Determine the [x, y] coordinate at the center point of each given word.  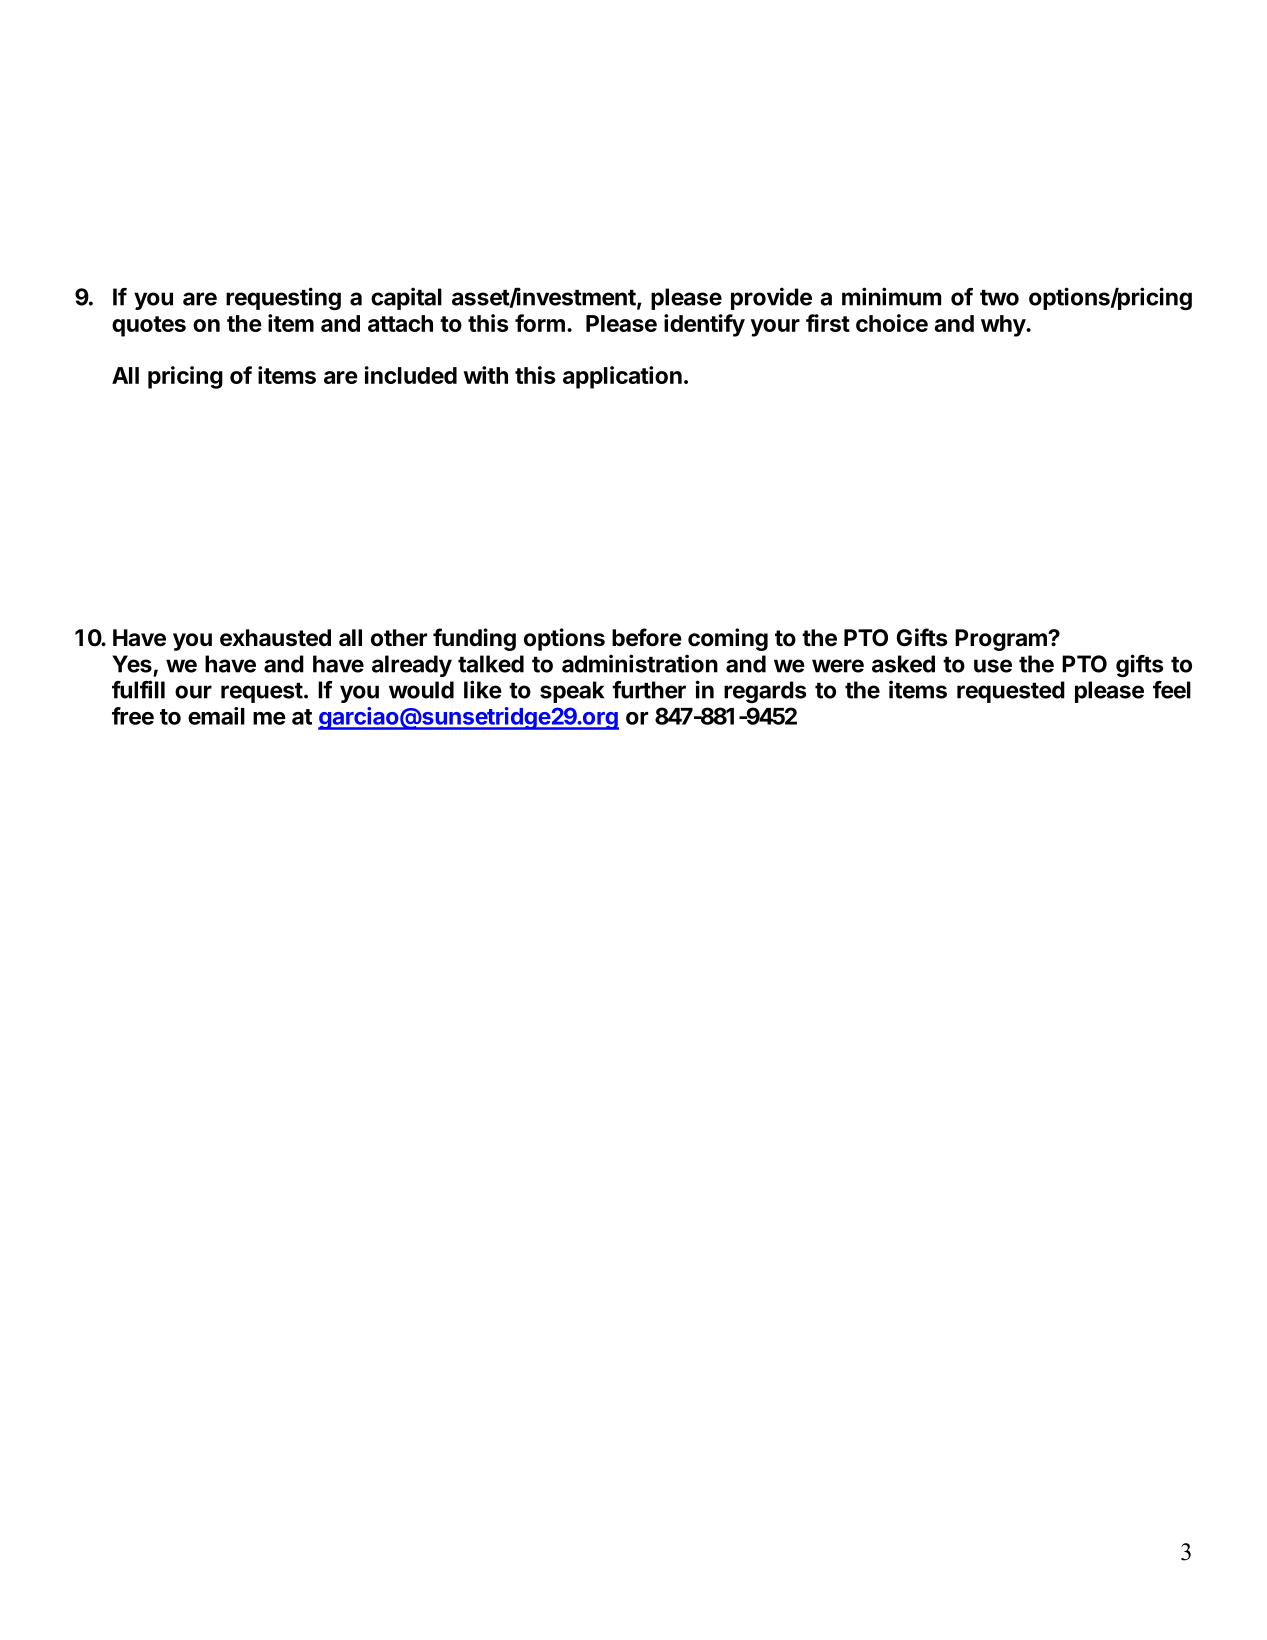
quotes [149, 326]
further [649, 690]
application [622, 377]
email [216, 716]
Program [1002, 640]
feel [1172, 690]
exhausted [275, 638]
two [999, 297]
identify [704, 325]
